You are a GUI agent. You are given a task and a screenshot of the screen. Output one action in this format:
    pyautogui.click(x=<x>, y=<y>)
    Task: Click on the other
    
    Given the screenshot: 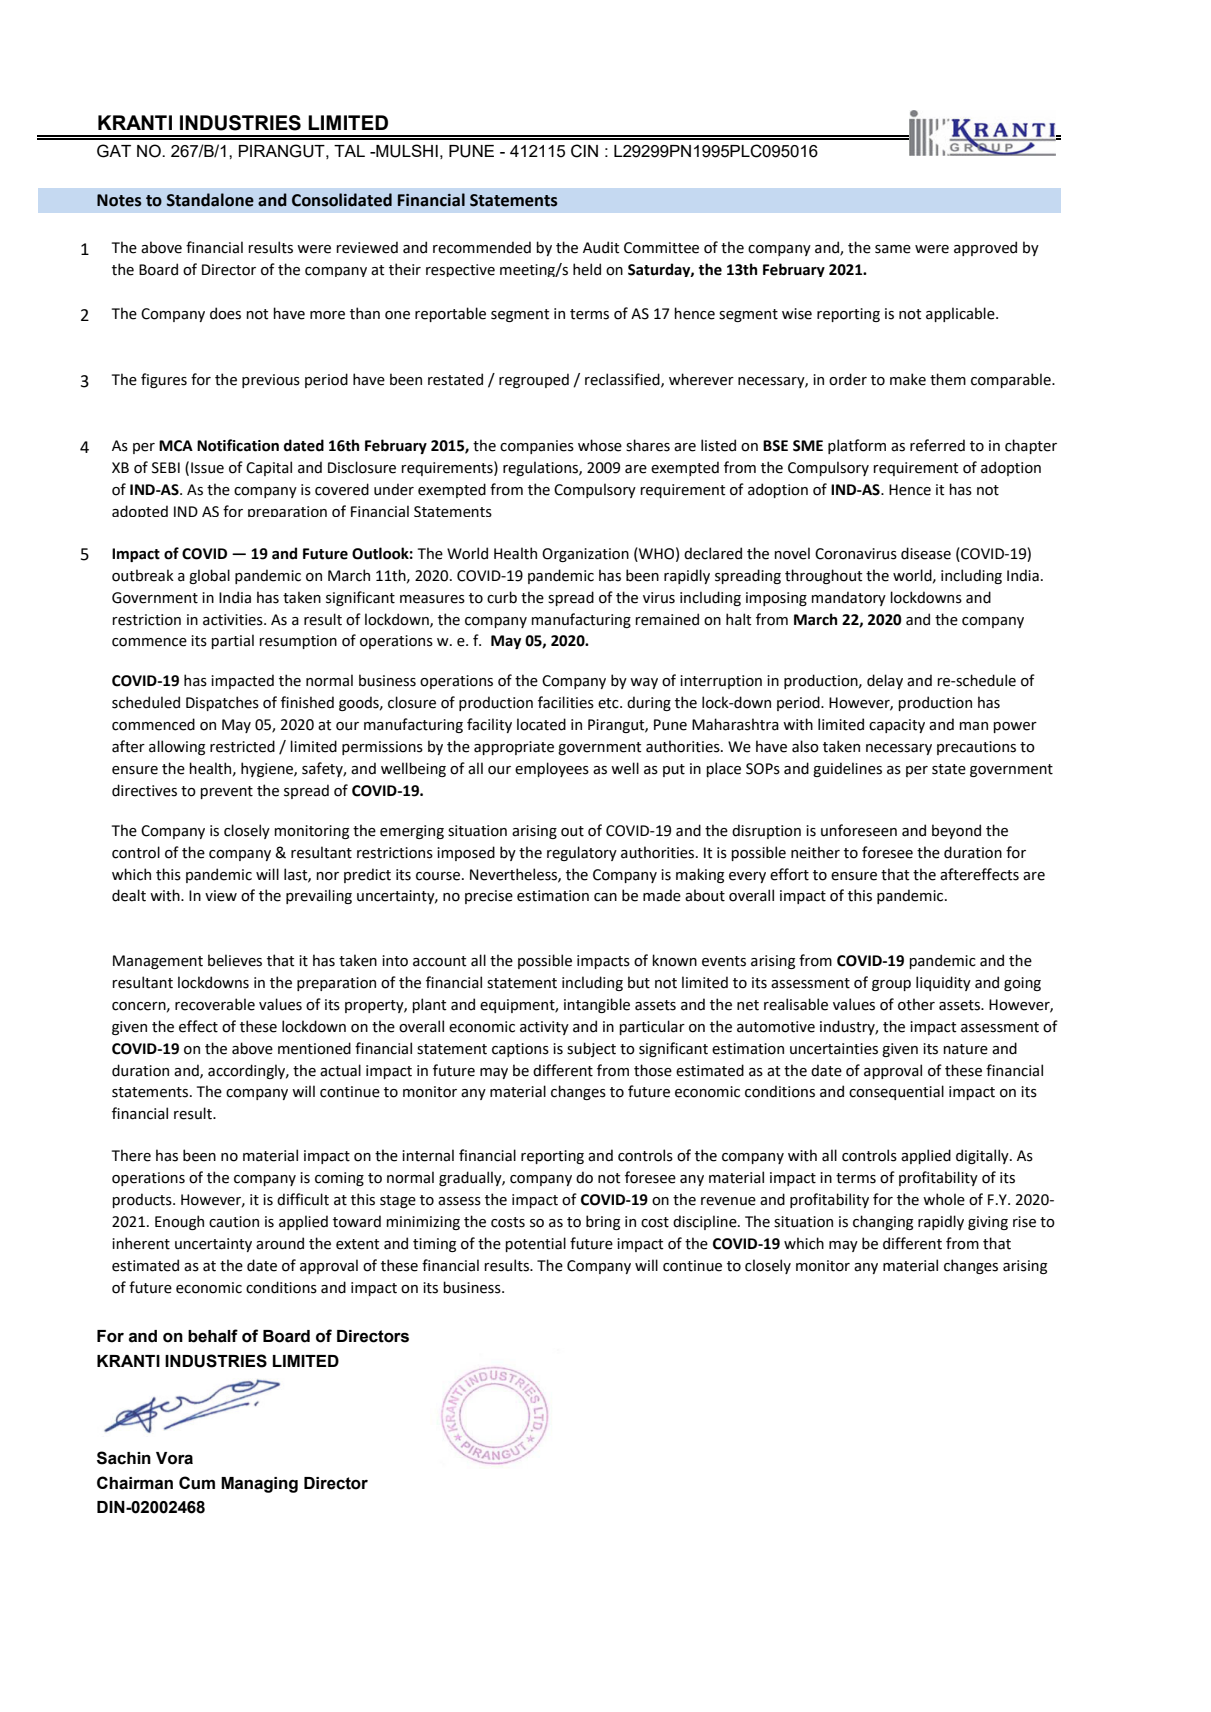 What is the action you would take?
    pyautogui.click(x=916, y=1004)
